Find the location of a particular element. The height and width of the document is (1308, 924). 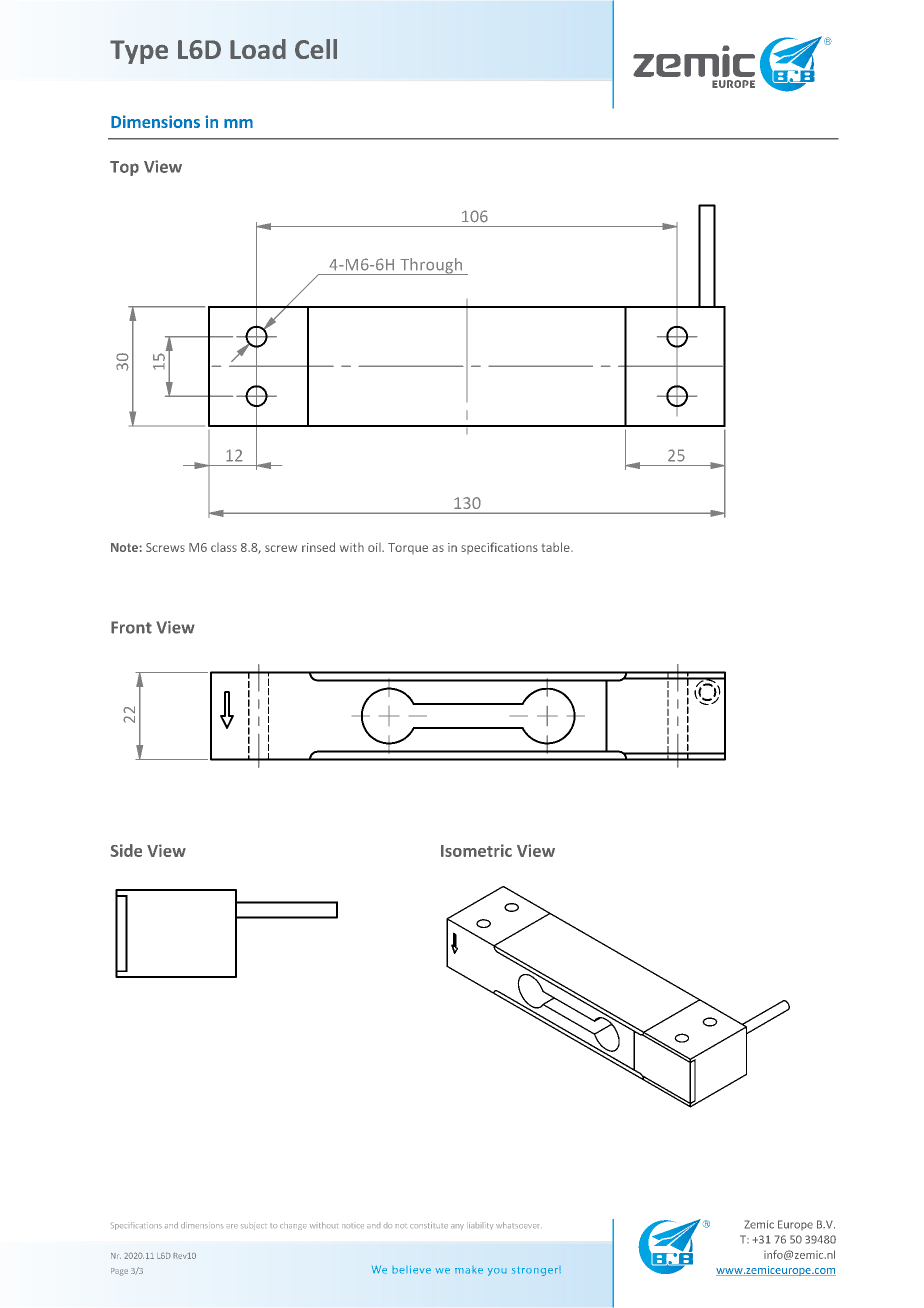

Type is located at coordinates (139, 52).
